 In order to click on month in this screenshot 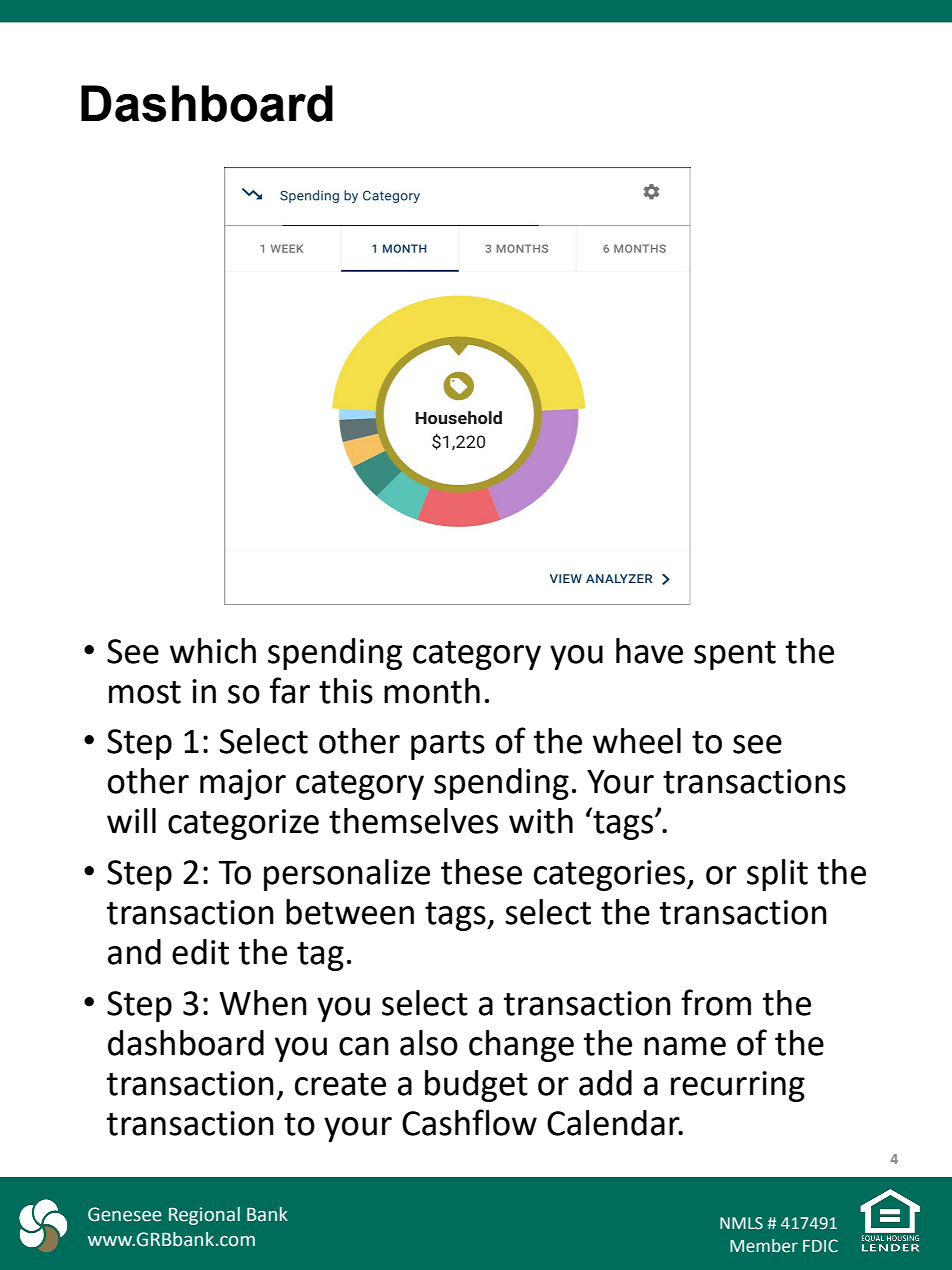, I will do `click(432, 691)`.
